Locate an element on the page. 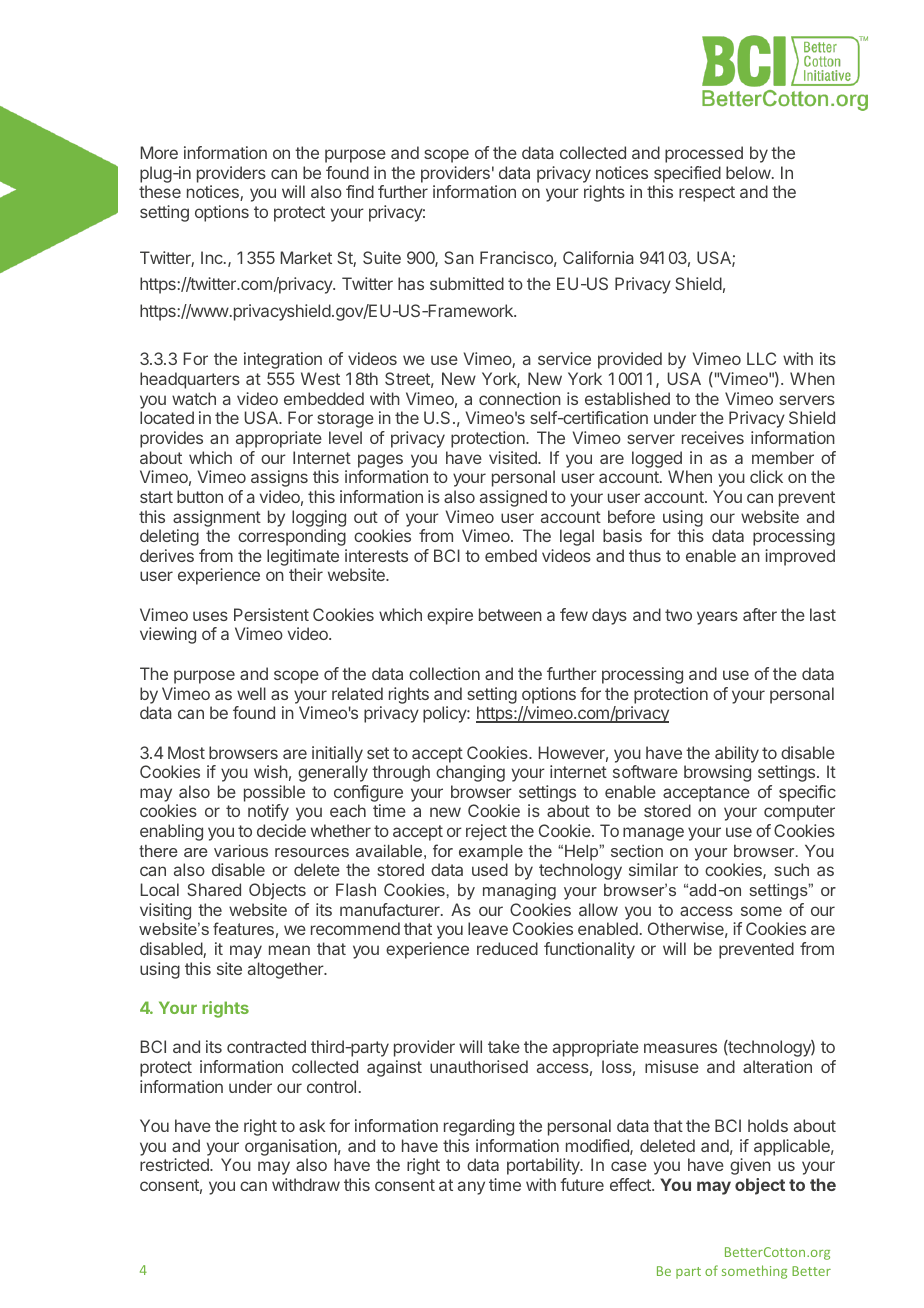 The width and height of the page is (924, 1308). click is located at coordinates (766, 476).
